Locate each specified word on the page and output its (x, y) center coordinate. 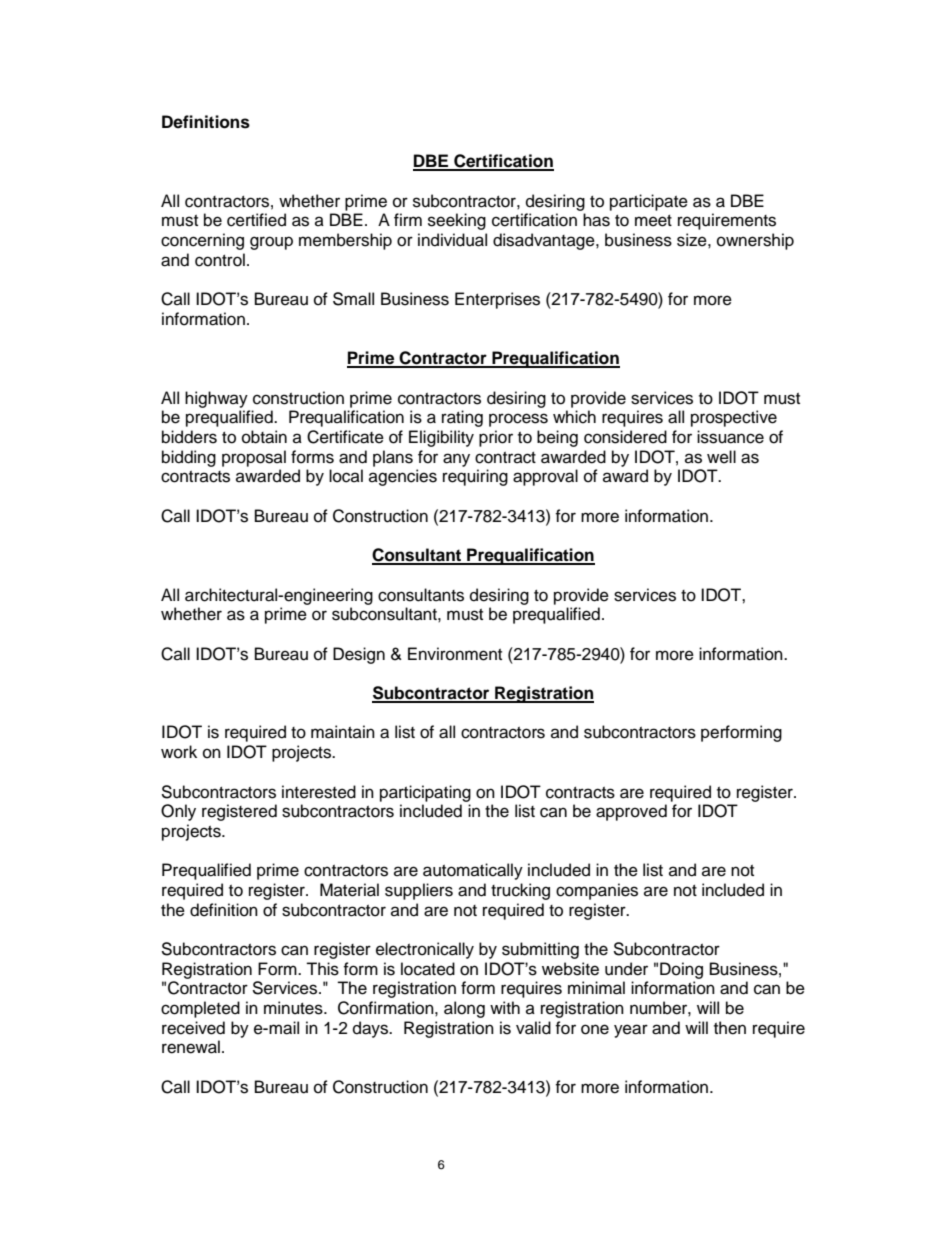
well (721, 457)
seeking (457, 221)
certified (256, 220)
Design (359, 655)
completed (200, 1009)
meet (653, 221)
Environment (455, 654)
